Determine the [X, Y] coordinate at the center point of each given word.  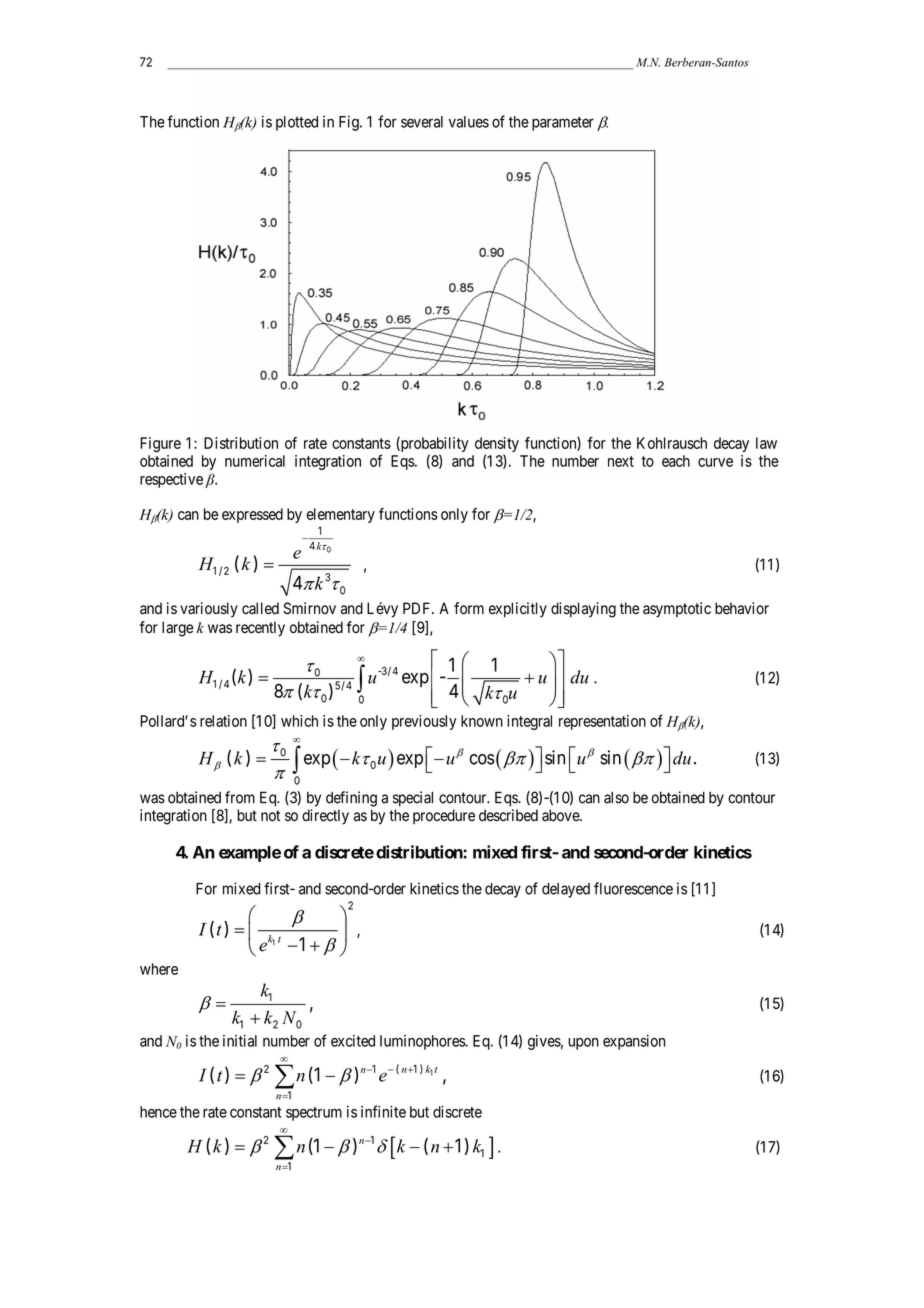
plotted [297, 123]
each [676, 461]
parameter [563, 124]
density [497, 446]
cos [482, 759]
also [616, 797]
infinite [383, 1111]
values [469, 122]
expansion [634, 1042]
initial [240, 1041]
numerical [255, 461]
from [240, 797]
